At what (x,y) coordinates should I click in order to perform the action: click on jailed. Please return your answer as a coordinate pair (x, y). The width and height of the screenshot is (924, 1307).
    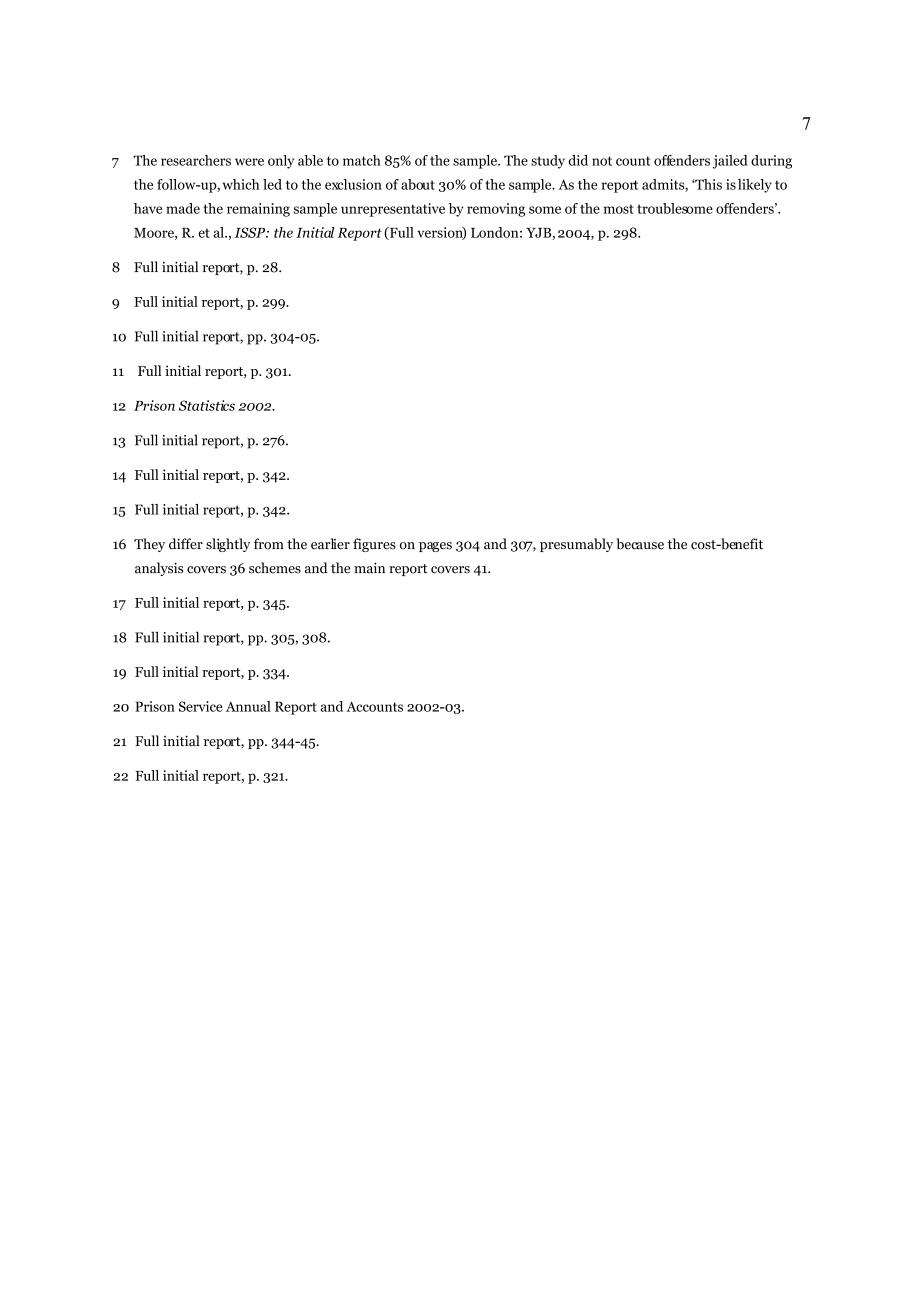
    Looking at the image, I should click on (730, 162).
